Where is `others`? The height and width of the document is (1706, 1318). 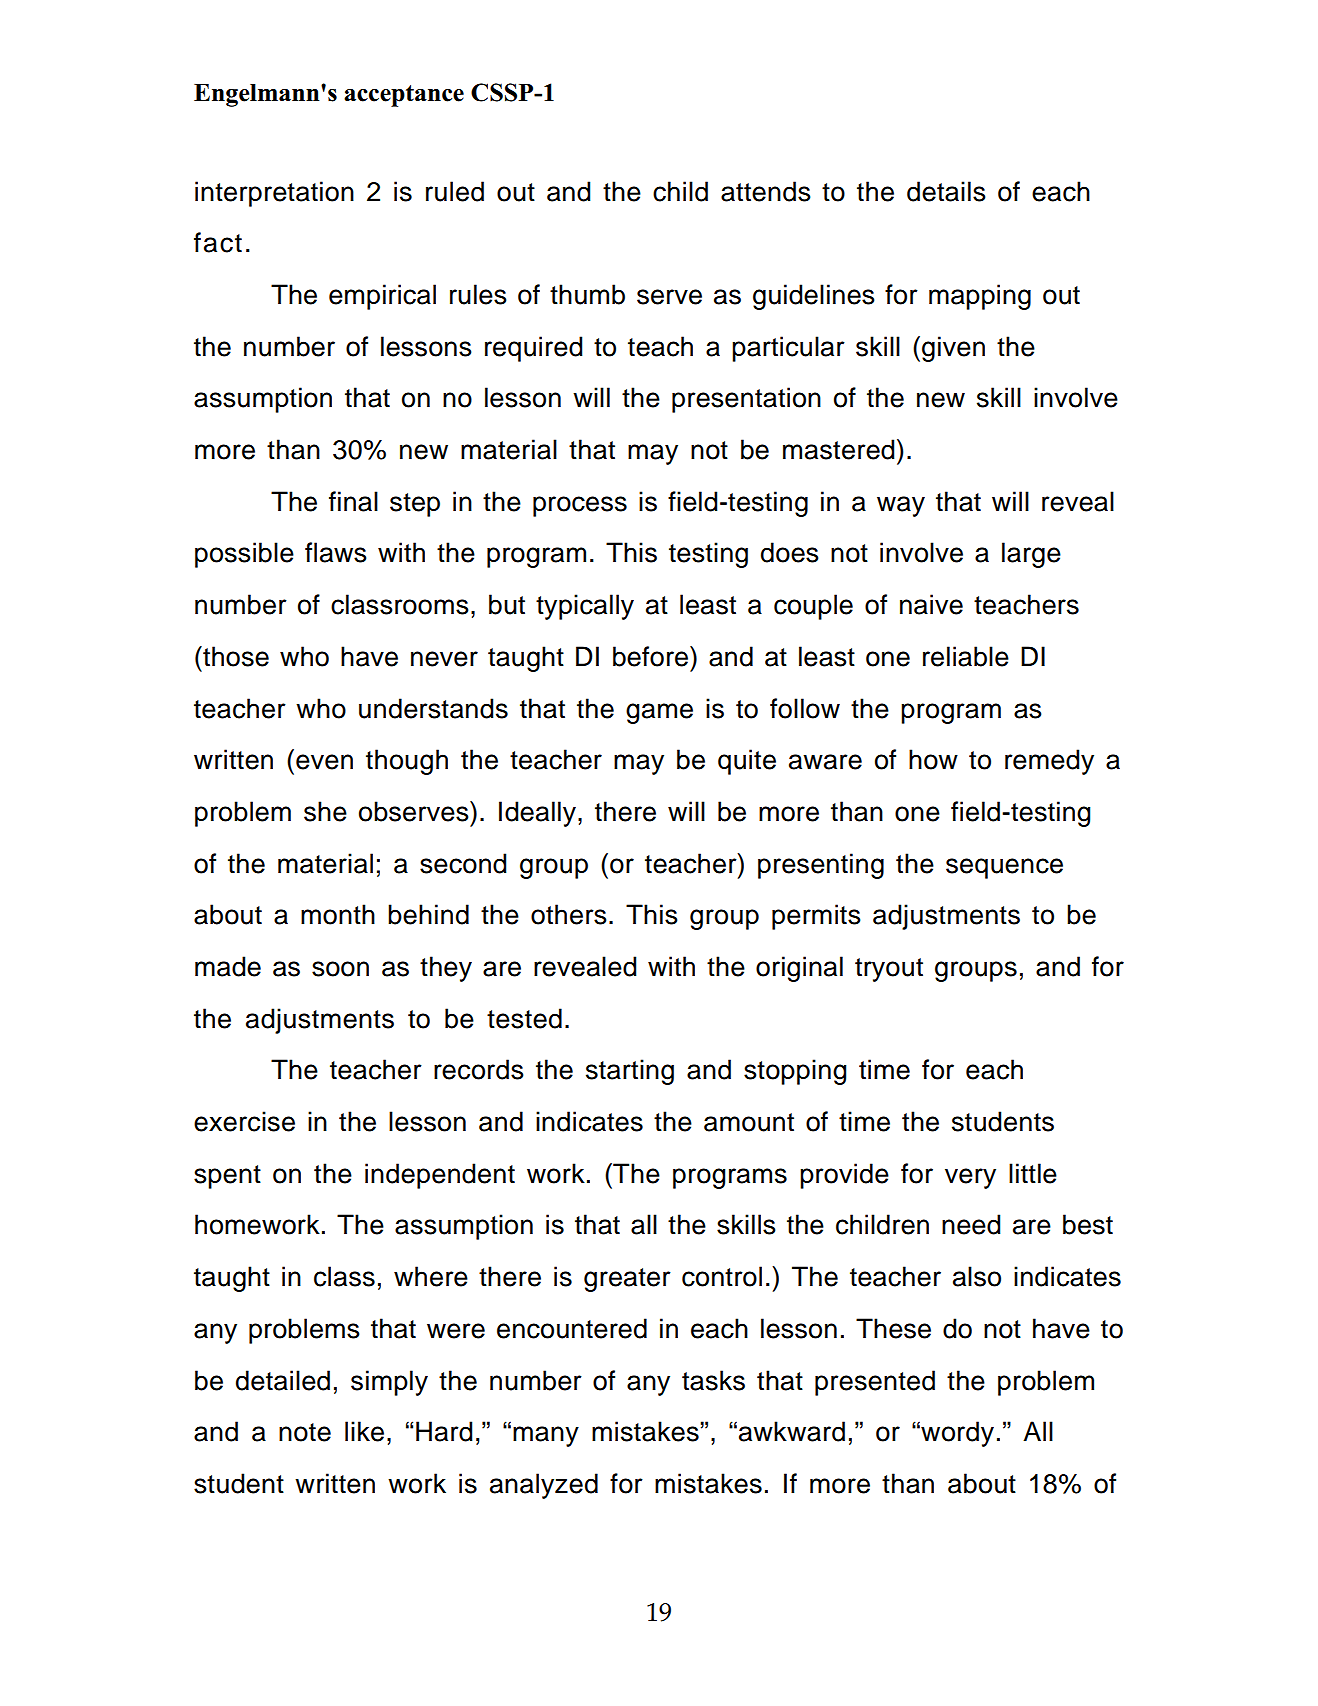
others is located at coordinates (569, 914).
